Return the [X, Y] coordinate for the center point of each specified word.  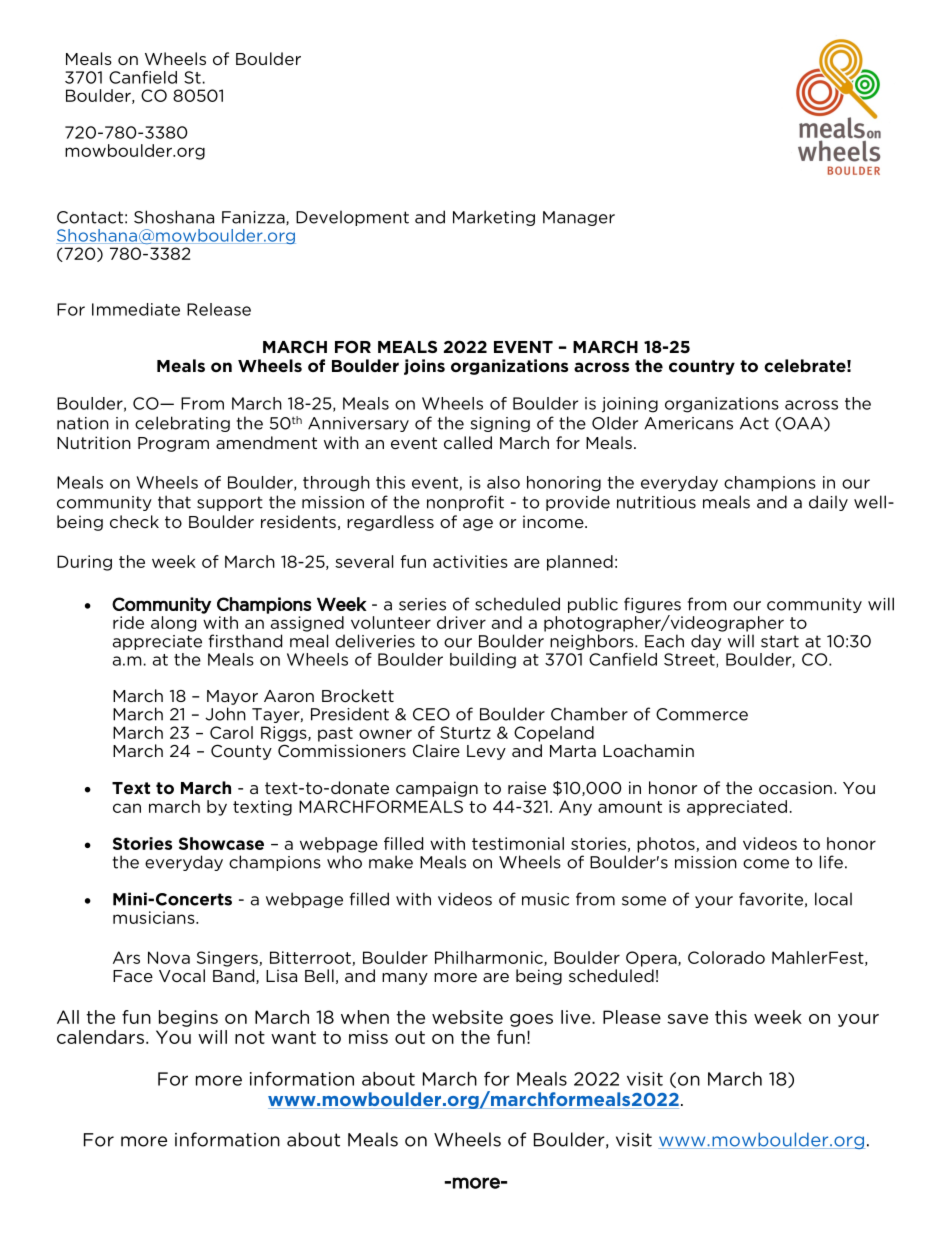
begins [188, 1018]
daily [828, 503]
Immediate [136, 309]
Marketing [494, 218]
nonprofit [465, 503]
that [174, 502]
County [241, 752]
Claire [436, 750]
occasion [795, 787]
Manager [579, 218]
